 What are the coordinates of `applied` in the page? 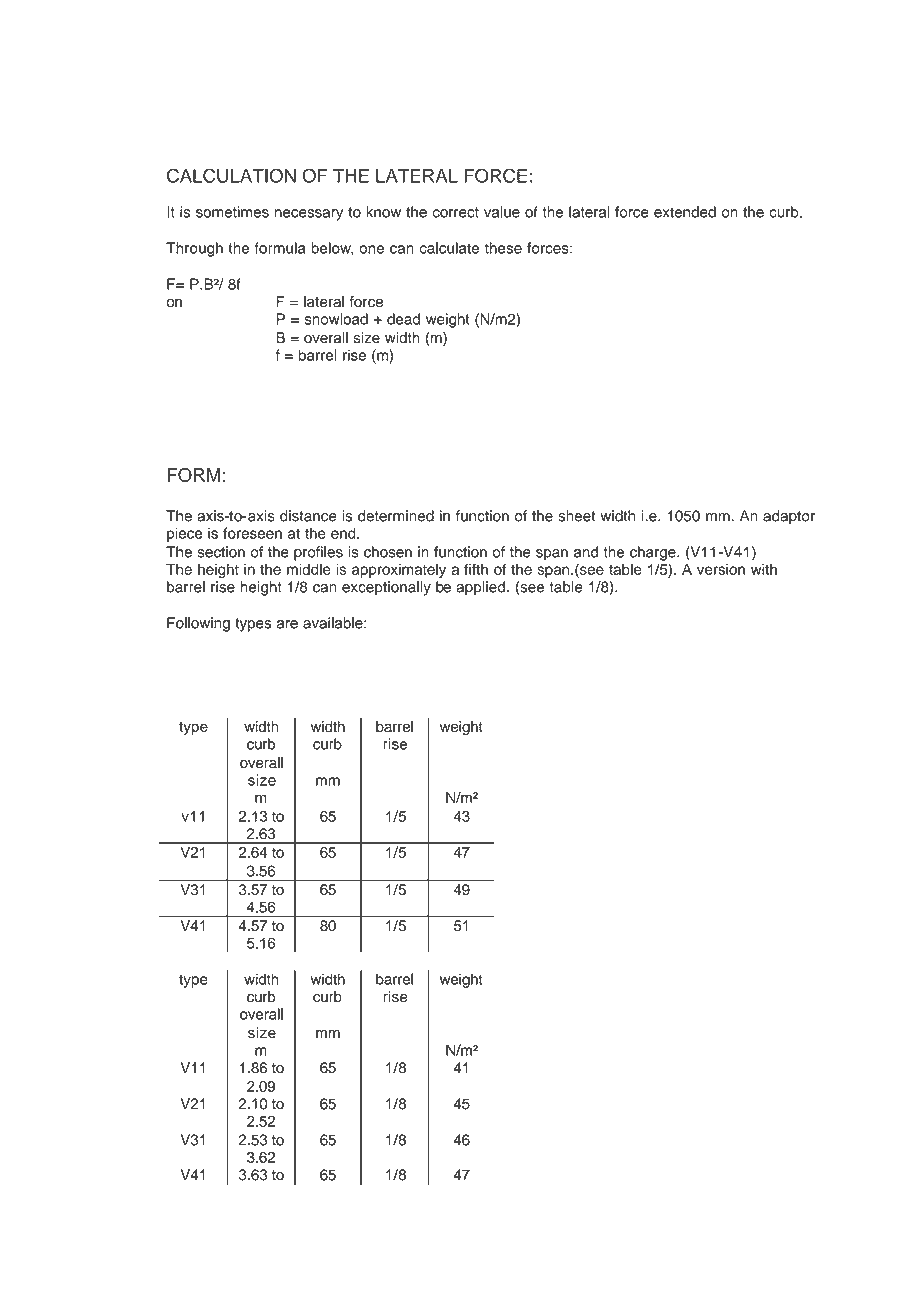 It's located at (480, 588).
